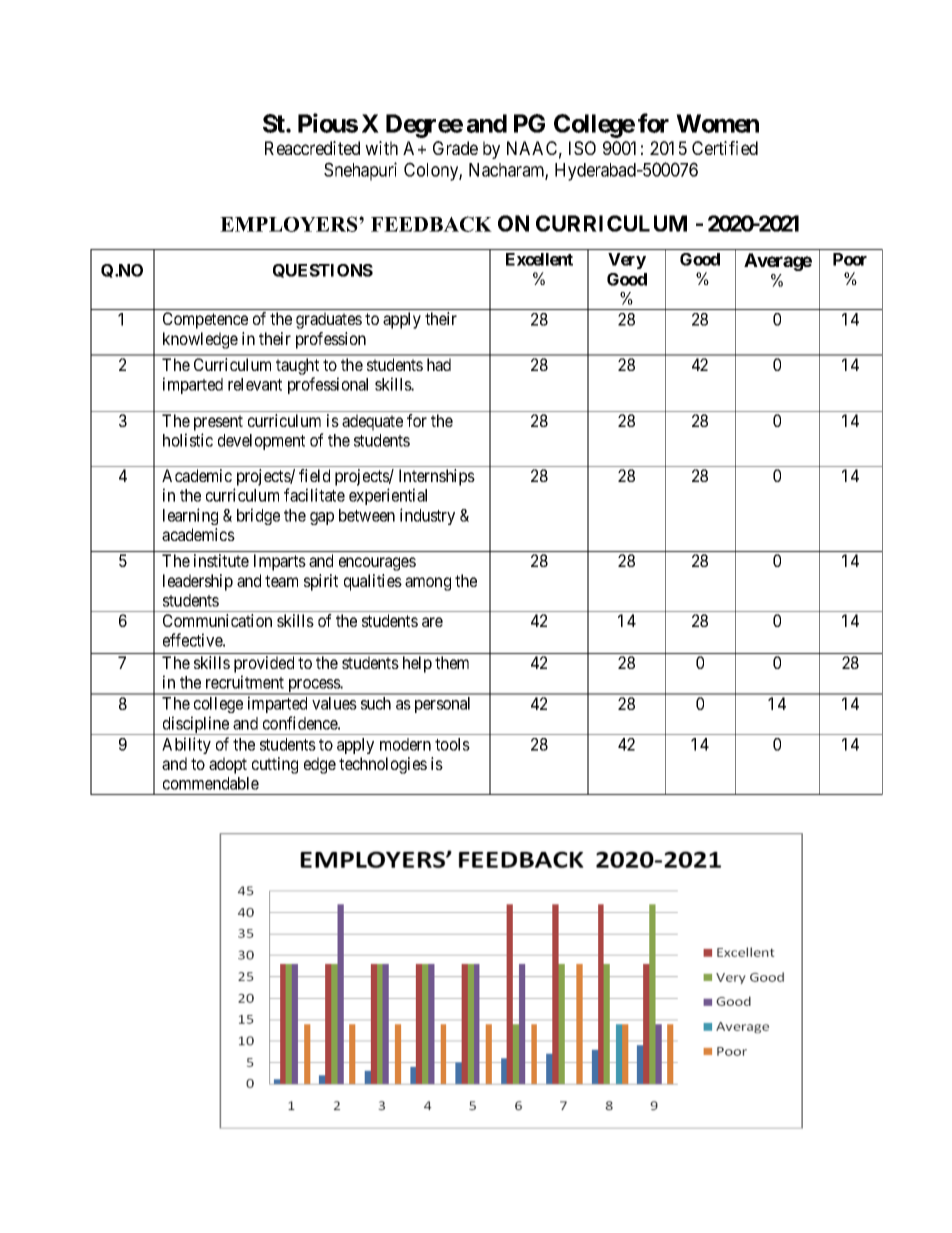 The height and width of the page is (1233, 952). Describe the element at coordinates (452, 662) in the page. I see `them` at that location.
